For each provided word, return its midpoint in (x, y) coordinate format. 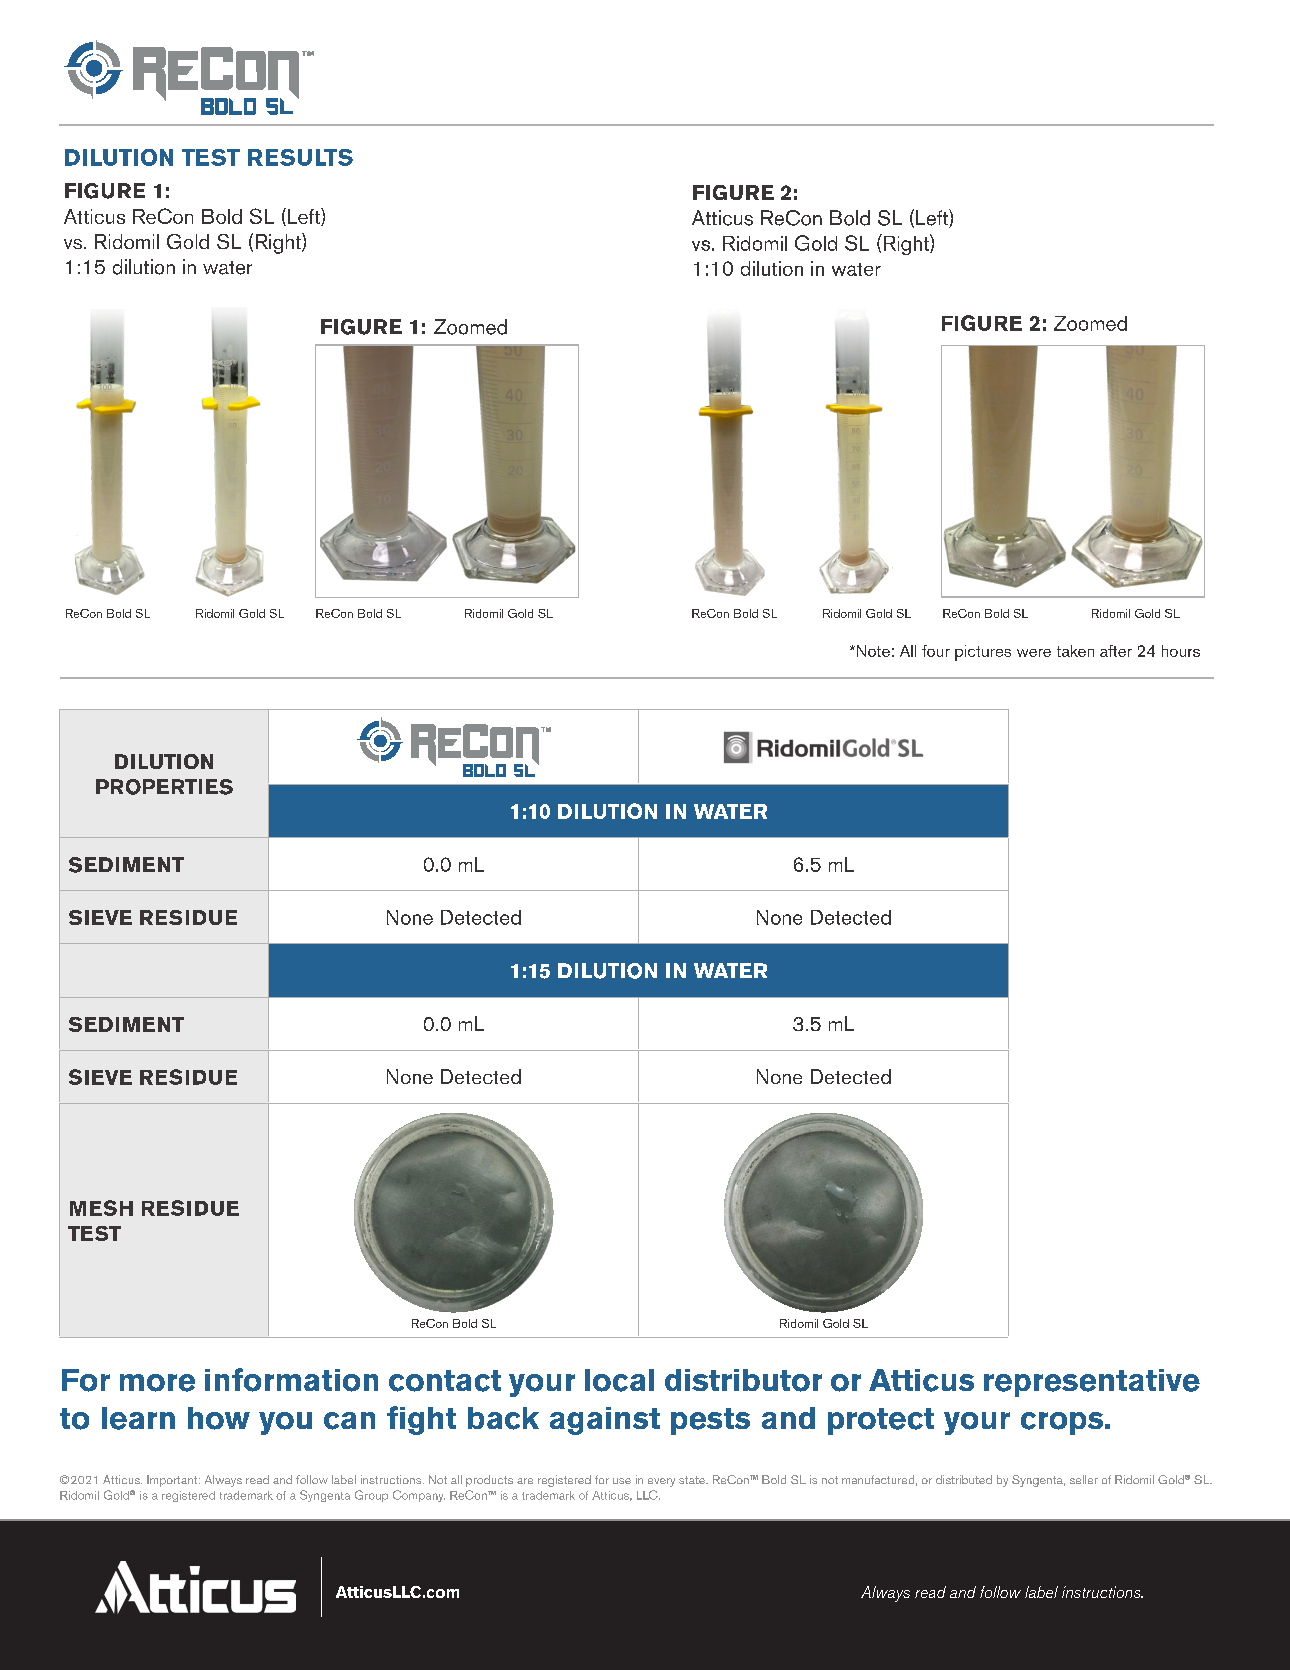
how (219, 1418)
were (1034, 653)
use (622, 1481)
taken (1075, 651)
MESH (101, 1208)
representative (1092, 1383)
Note (872, 651)
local (619, 1380)
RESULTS (300, 157)
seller (1084, 1479)
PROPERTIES (164, 787)
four (936, 651)
